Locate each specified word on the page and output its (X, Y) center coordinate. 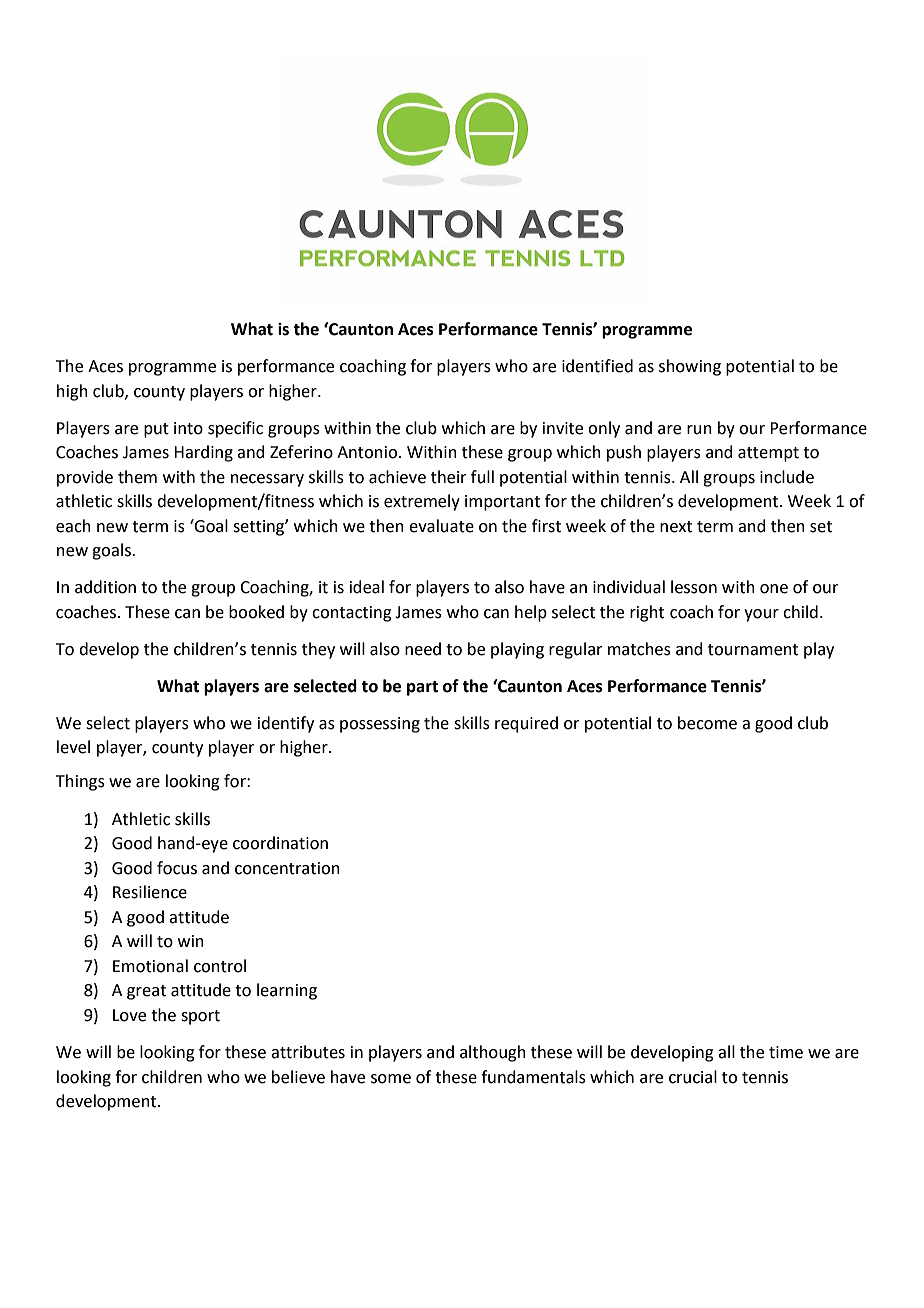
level (73, 747)
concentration (287, 868)
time (786, 1052)
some (391, 1079)
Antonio (368, 452)
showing (690, 367)
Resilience (150, 892)
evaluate (441, 526)
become (707, 723)
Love (129, 1015)
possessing (380, 725)
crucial (693, 1077)
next (676, 527)
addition (105, 587)
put (156, 430)
